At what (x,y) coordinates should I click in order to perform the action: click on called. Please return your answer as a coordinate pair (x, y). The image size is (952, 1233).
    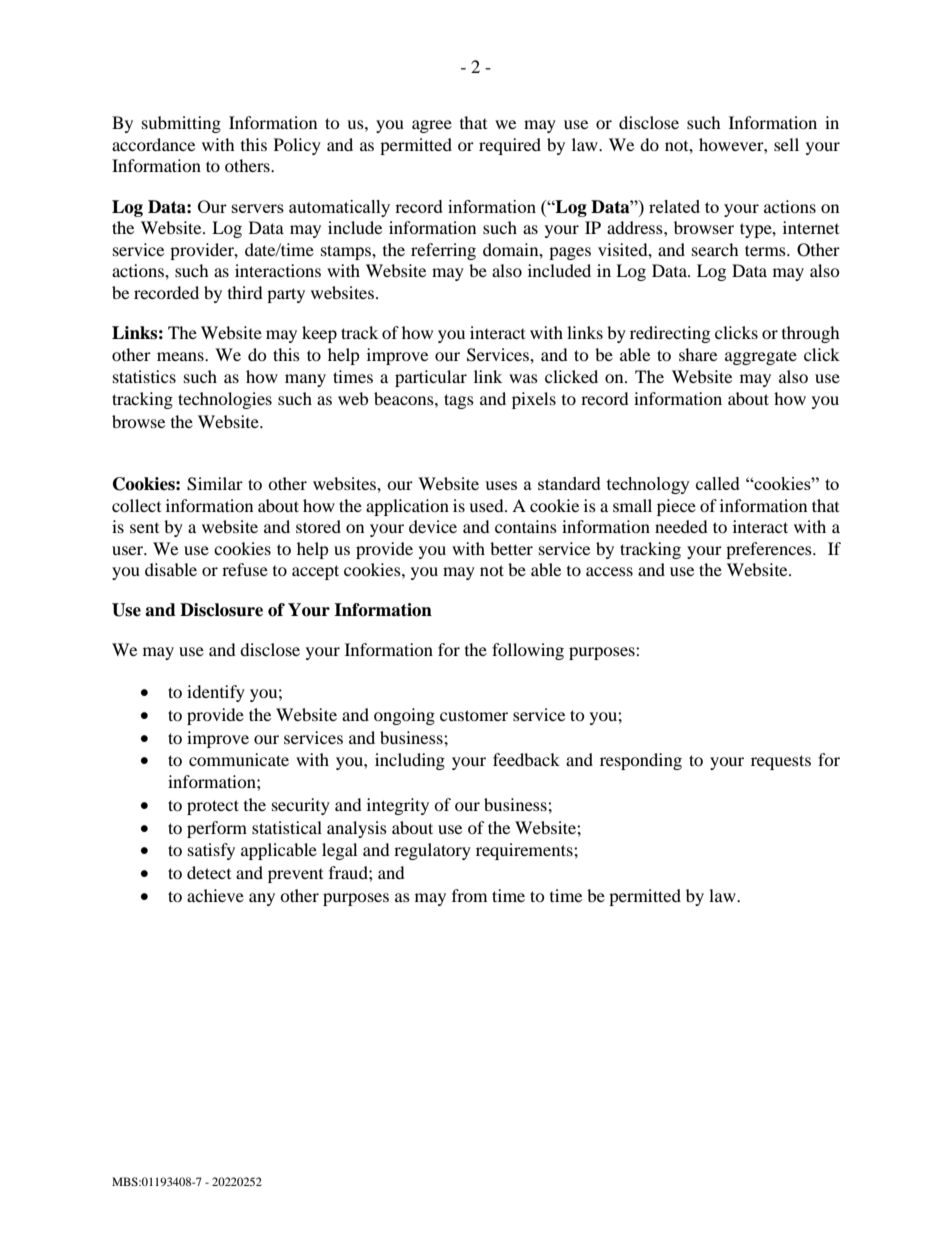
    Looking at the image, I should click on (718, 483).
